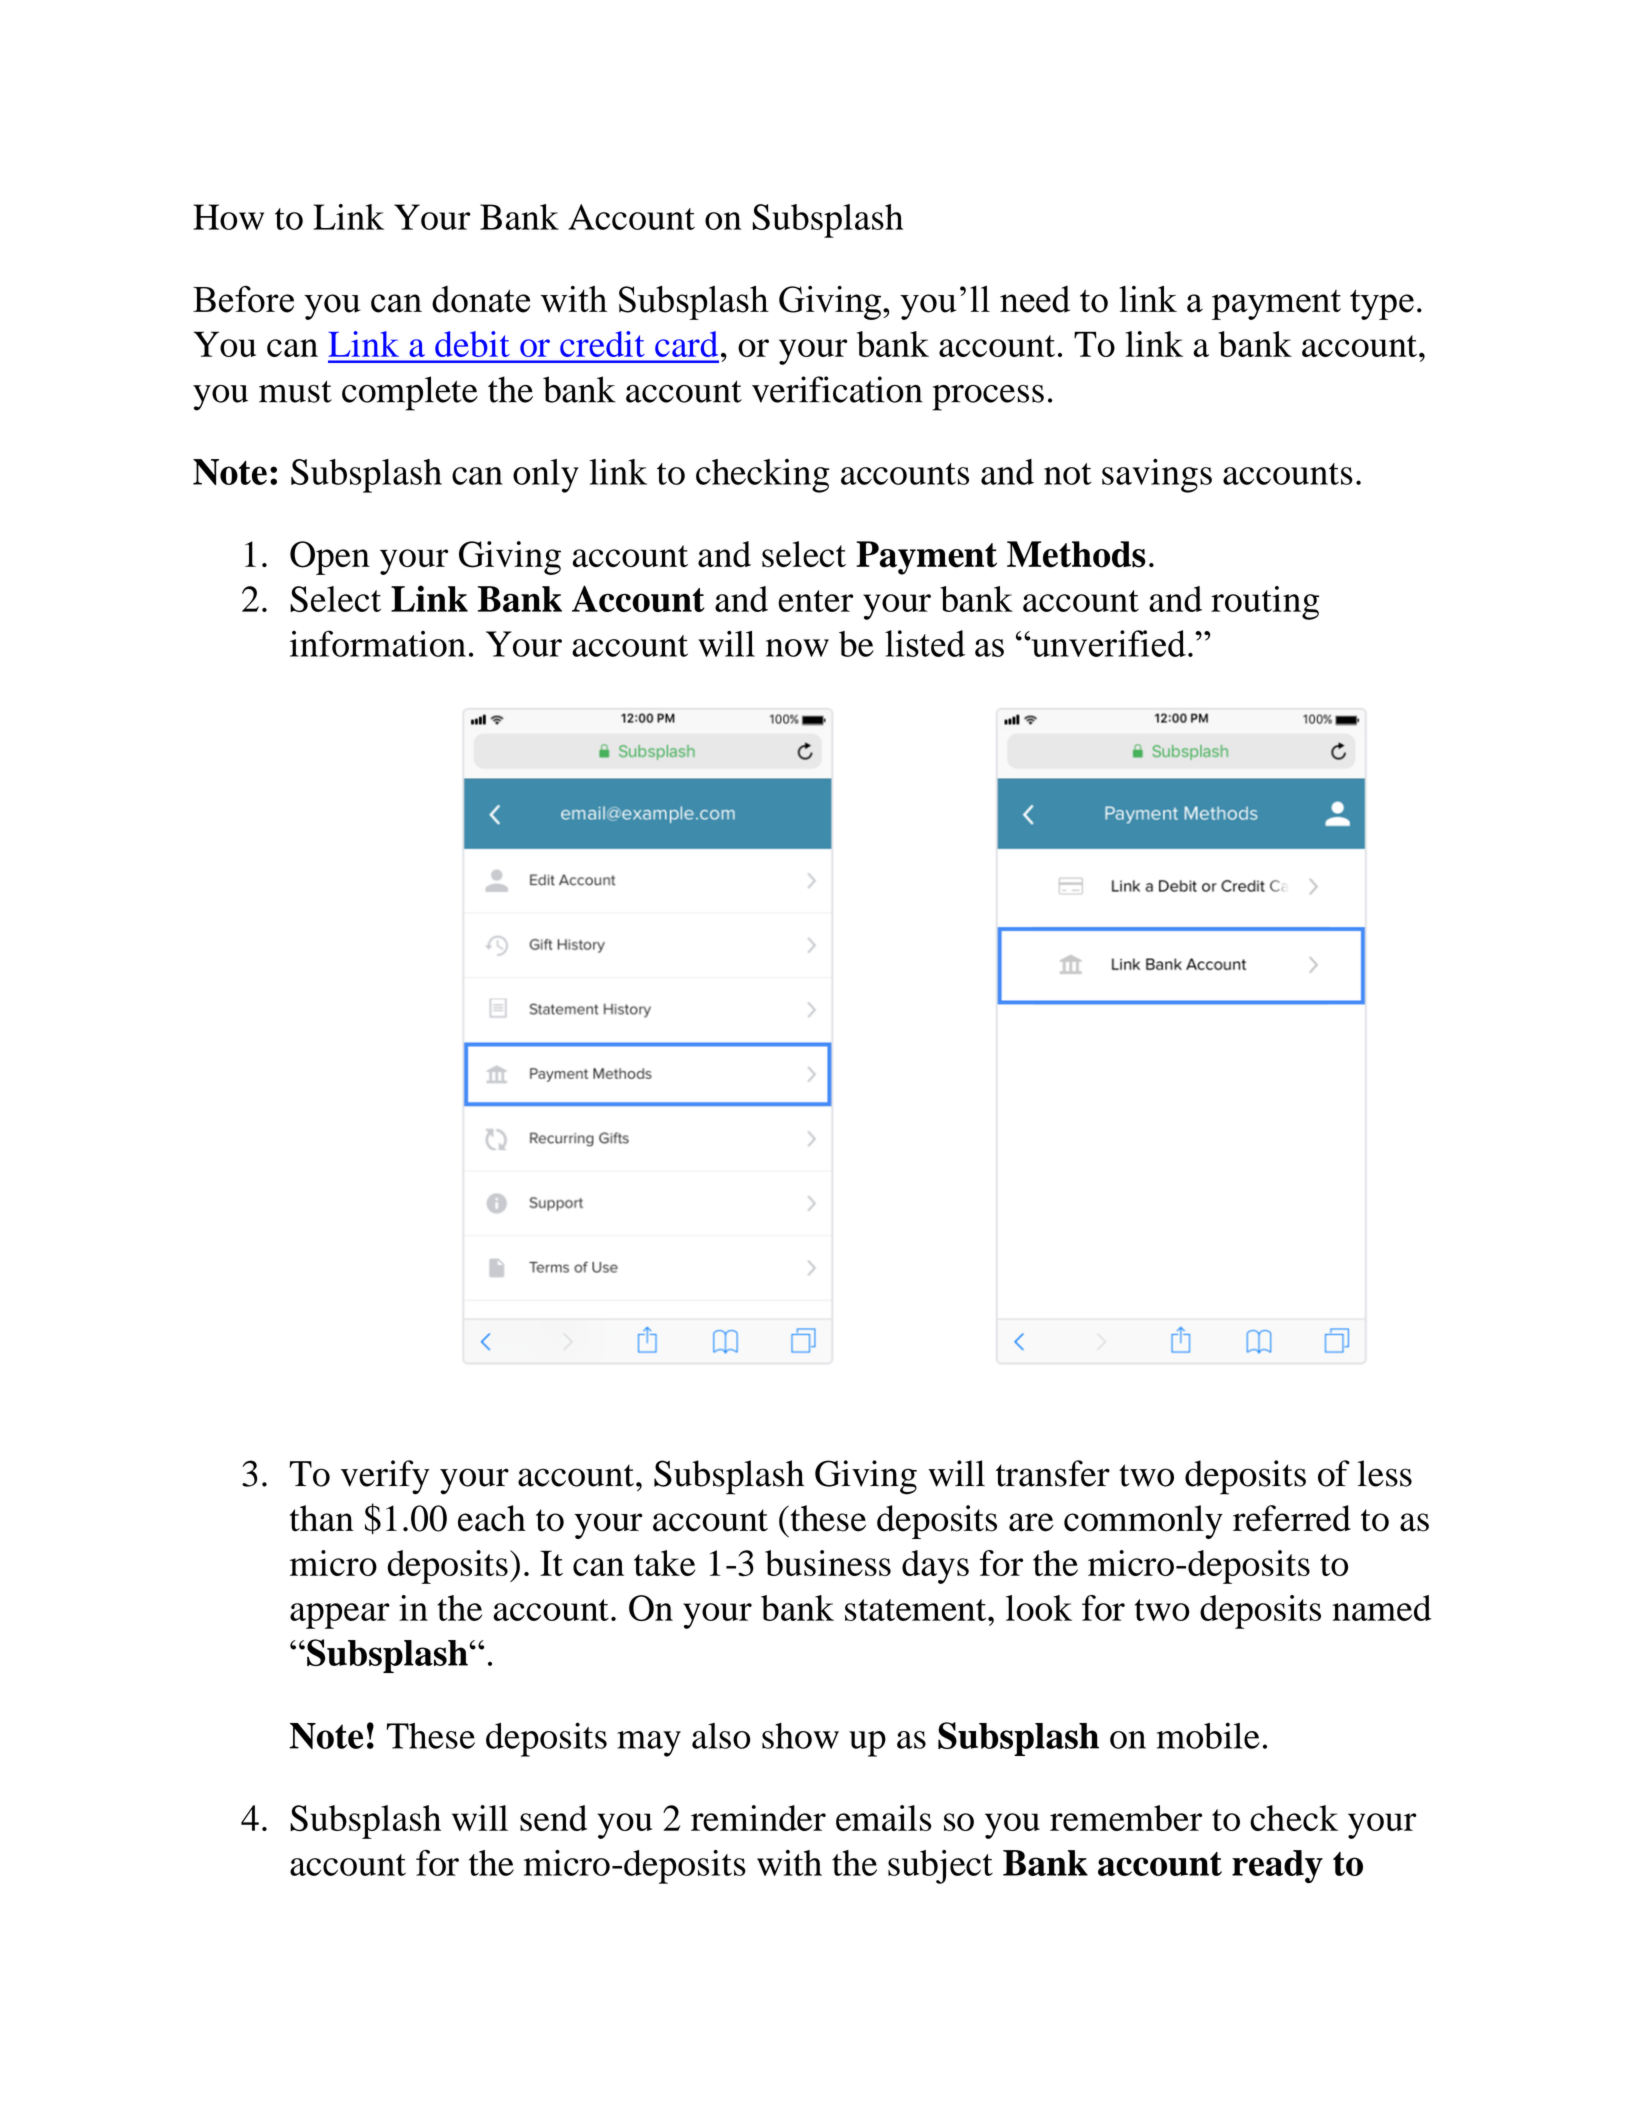  Describe the element at coordinates (758, 1818) in the page. I see `reminder` at that location.
